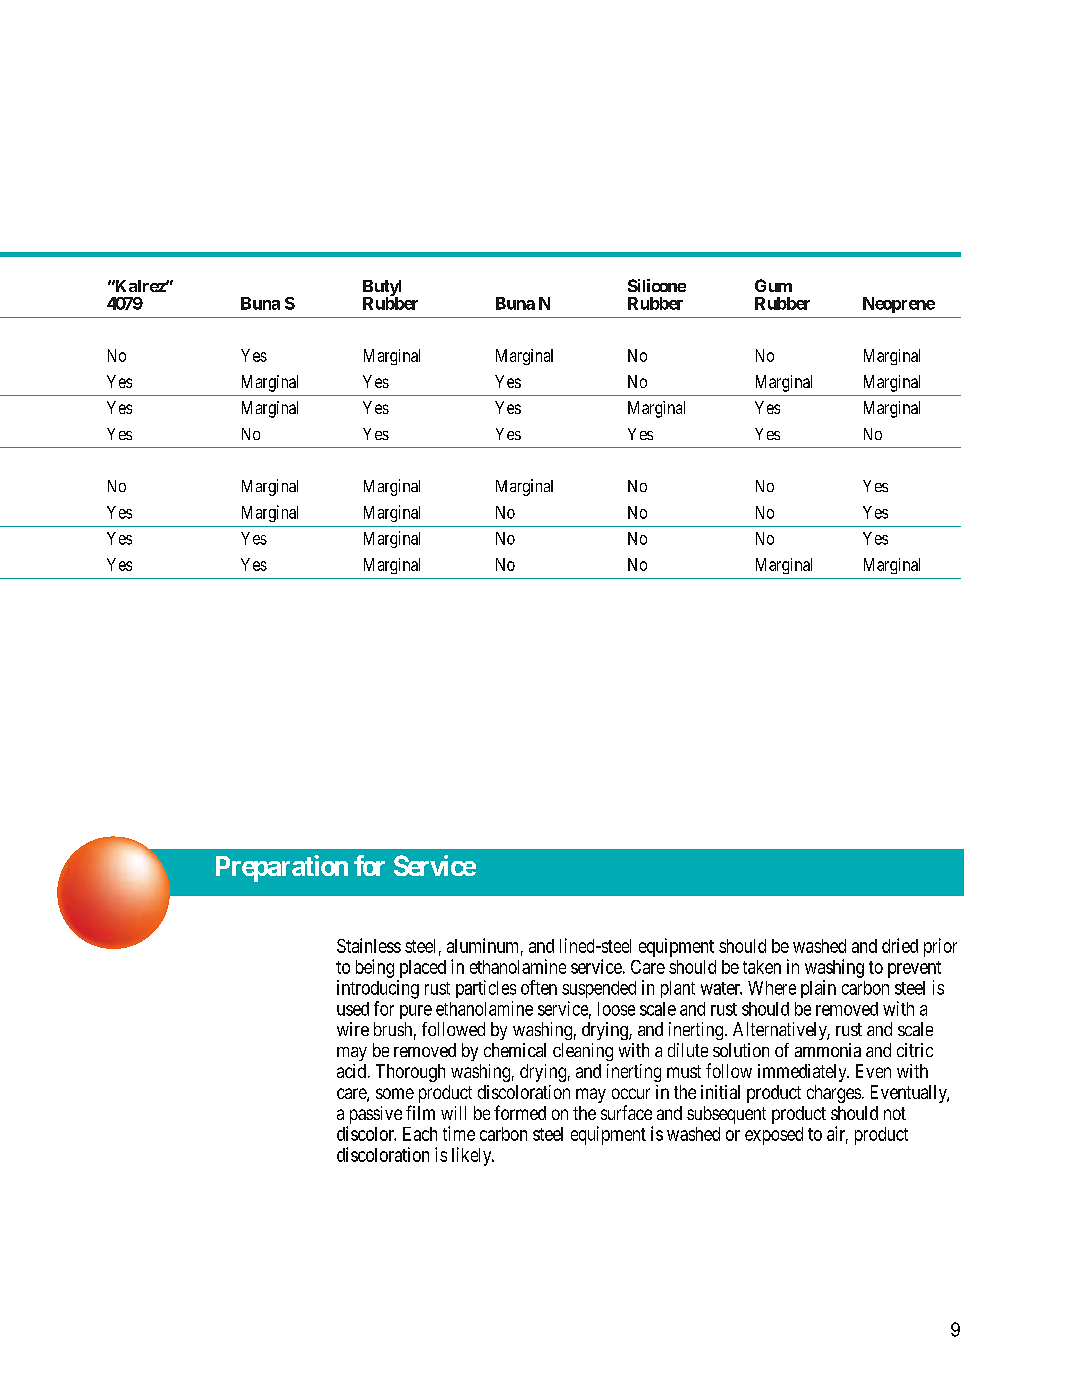 This screenshot has height=1379, width=1066. What do you see at coordinates (282, 868) in the screenshot?
I see `Preparation` at bounding box center [282, 868].
